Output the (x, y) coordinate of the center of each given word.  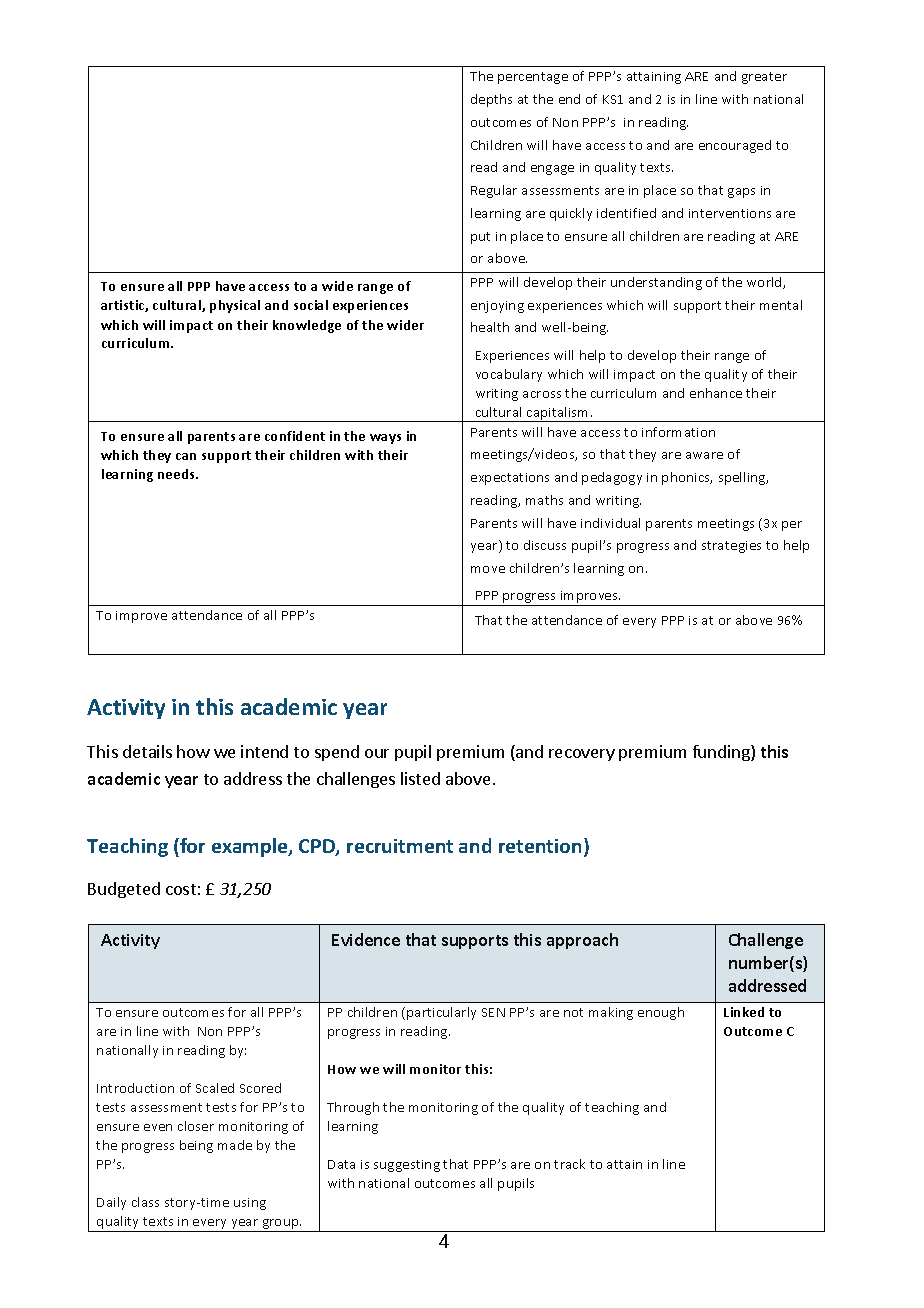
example (251, 847)
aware (704, 455)
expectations (510, 479)
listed (420, 778)
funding (722, 753)
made (235, 1145)
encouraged (735, 146)
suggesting (407, 1166)
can (186, 456)
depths (491, 100)
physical (235, 306)
